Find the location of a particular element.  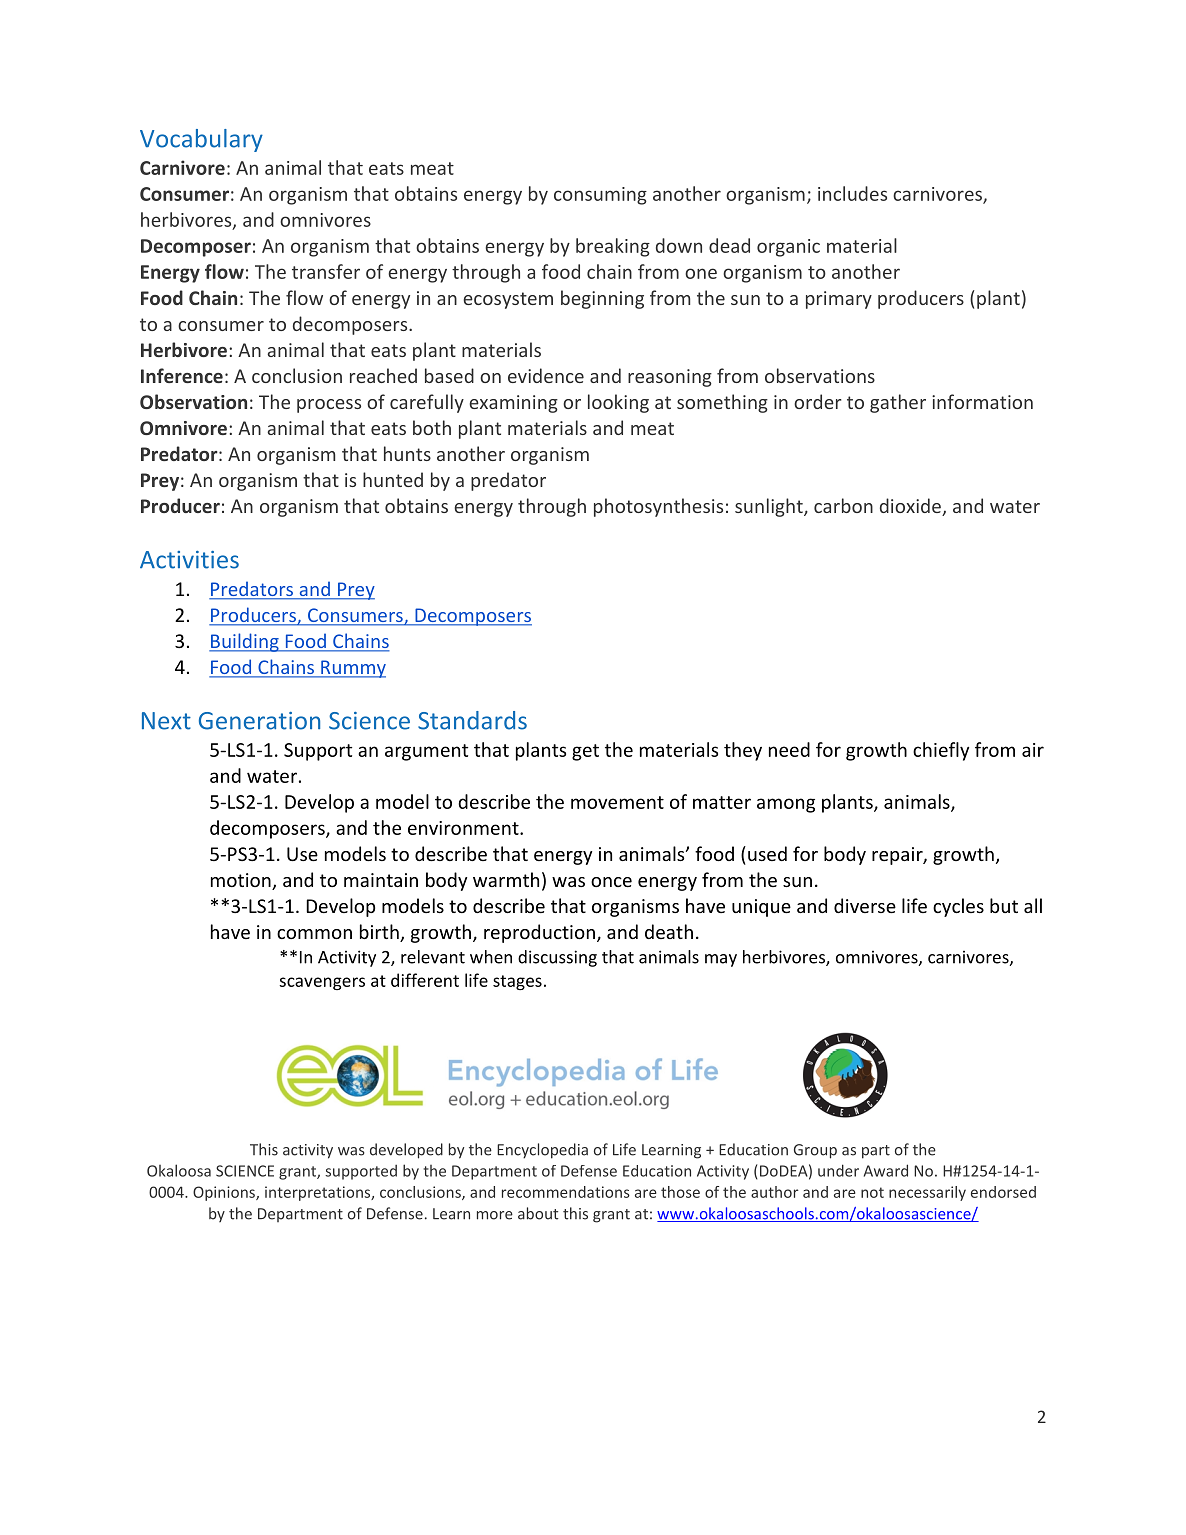

process is located at coordinates (329, 406).
